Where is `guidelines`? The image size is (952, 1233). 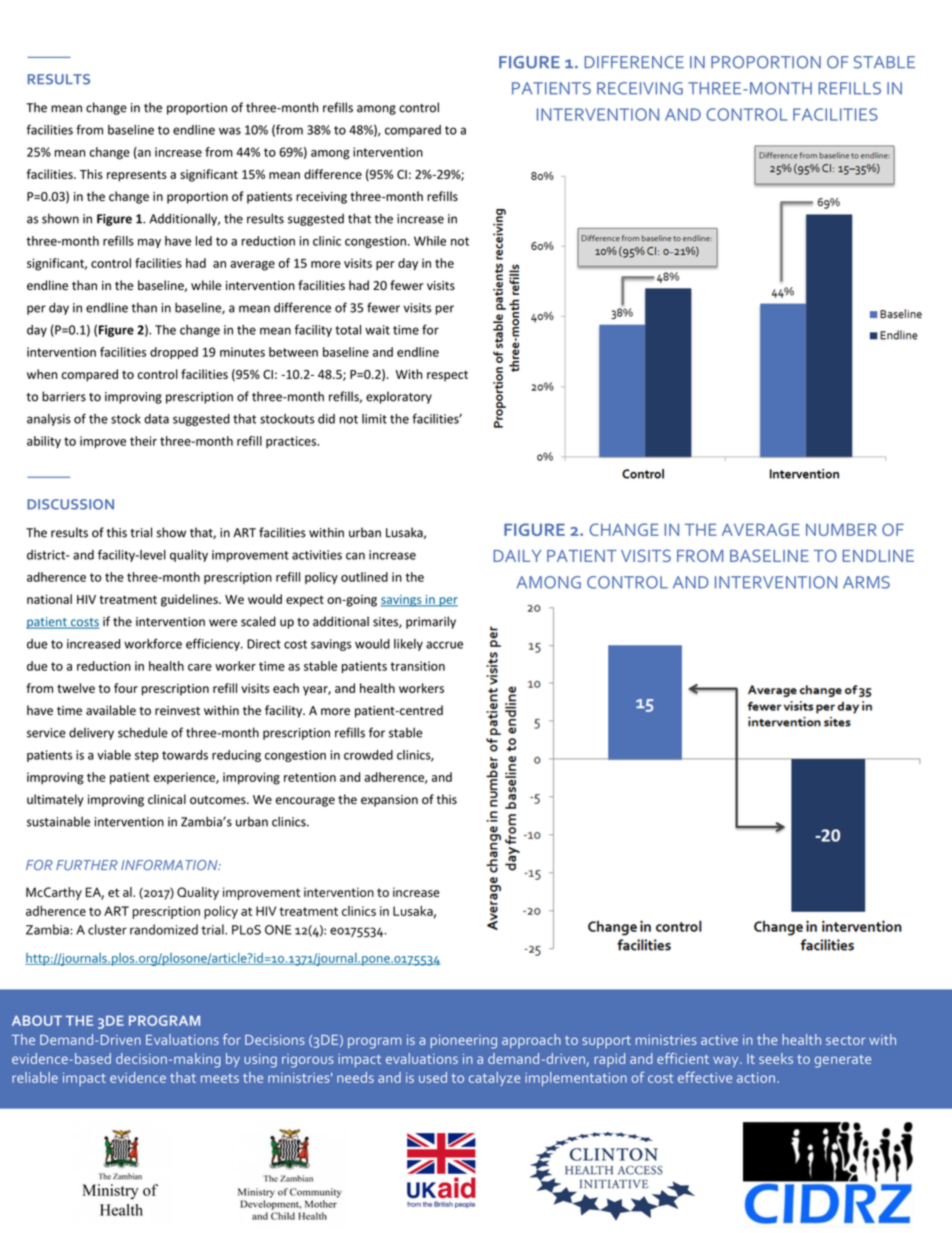 guidelines is located at coordinates (190, 600).
